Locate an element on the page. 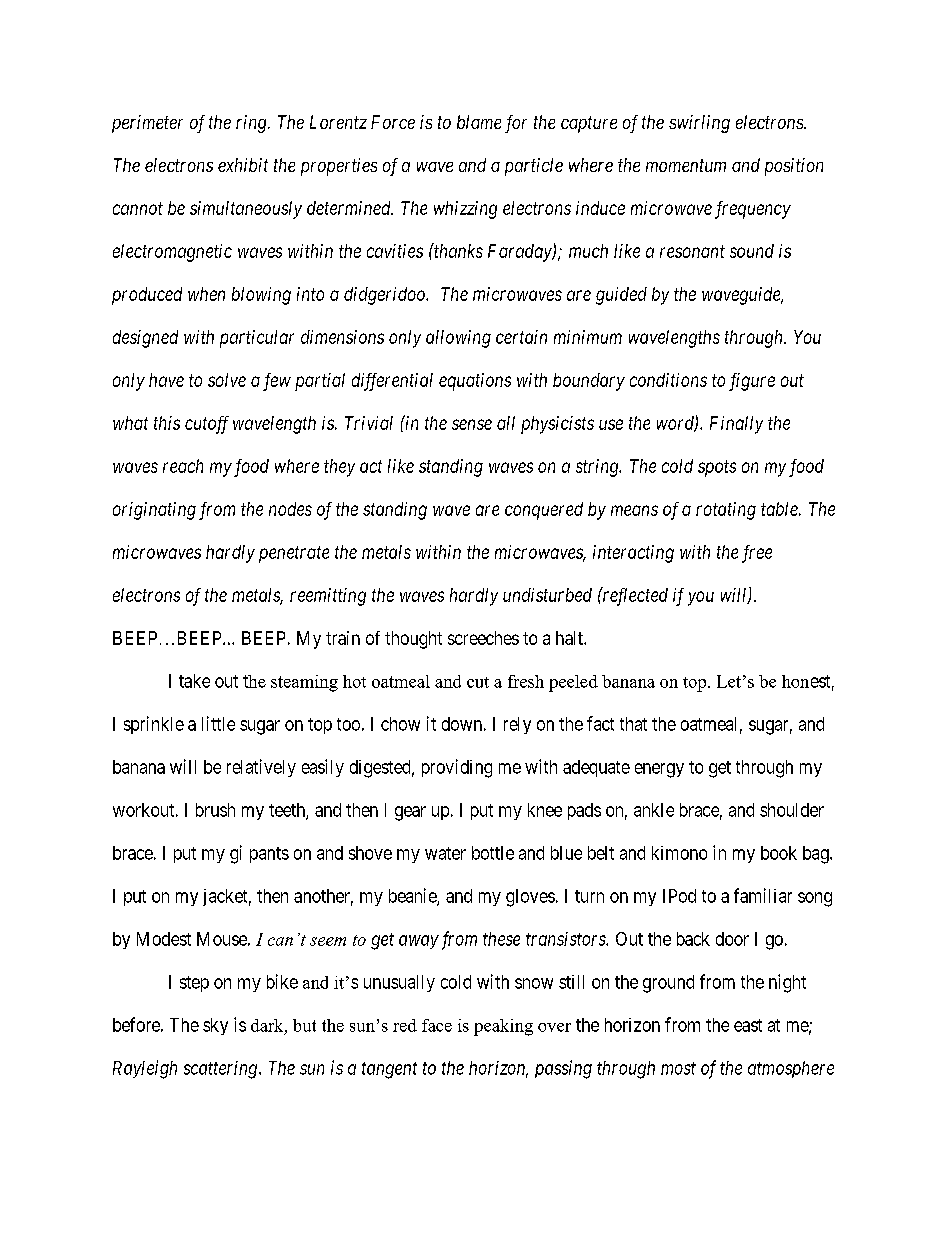 The image size is (952, 1233). figure is located at coordinates (752, 382).
